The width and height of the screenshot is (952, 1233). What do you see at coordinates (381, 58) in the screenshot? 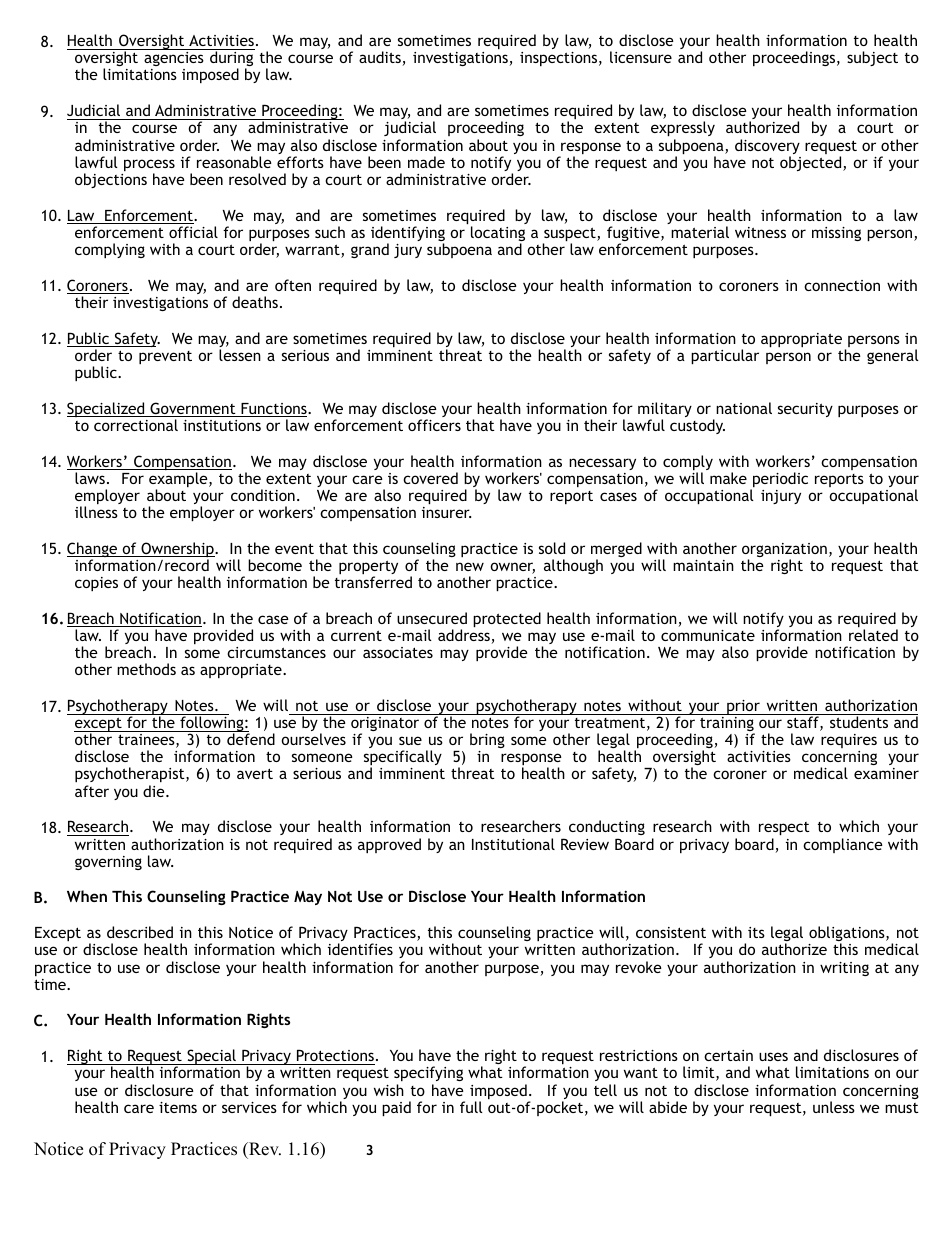
I see `audits` at bounding box center [381, 58].
